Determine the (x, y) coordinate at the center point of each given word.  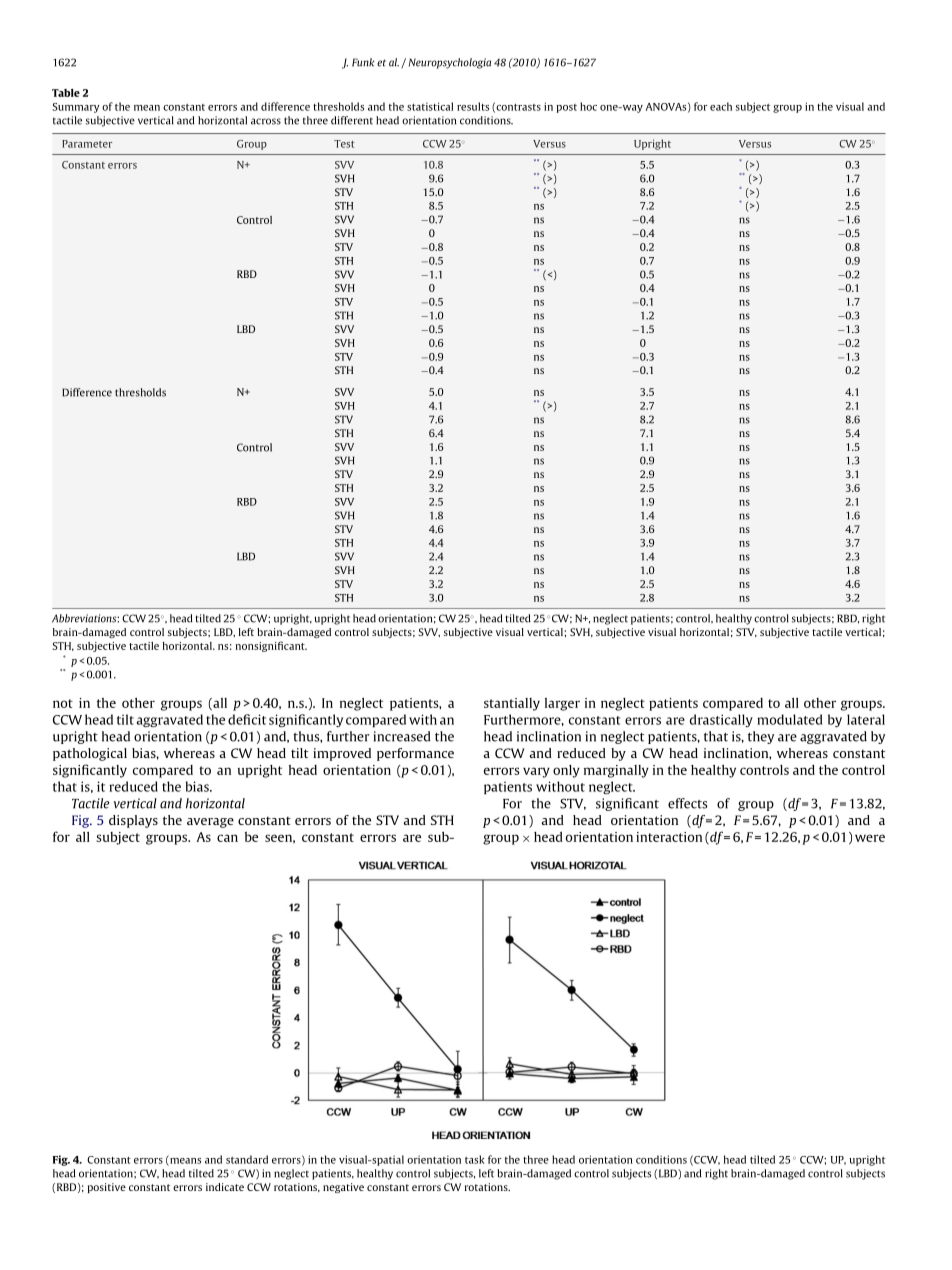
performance (415, 754)
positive (107, 1188)
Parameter (87, 144)
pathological (90, 754)
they (761, 737)
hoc (588, 106)
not (63, 703)
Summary (76, 108)
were (870, 838)
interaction (669, 837)
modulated (789, 719)
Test (344, 144)
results (473, 106)
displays (133, 821)
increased (402, 736)
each (721, 106)
